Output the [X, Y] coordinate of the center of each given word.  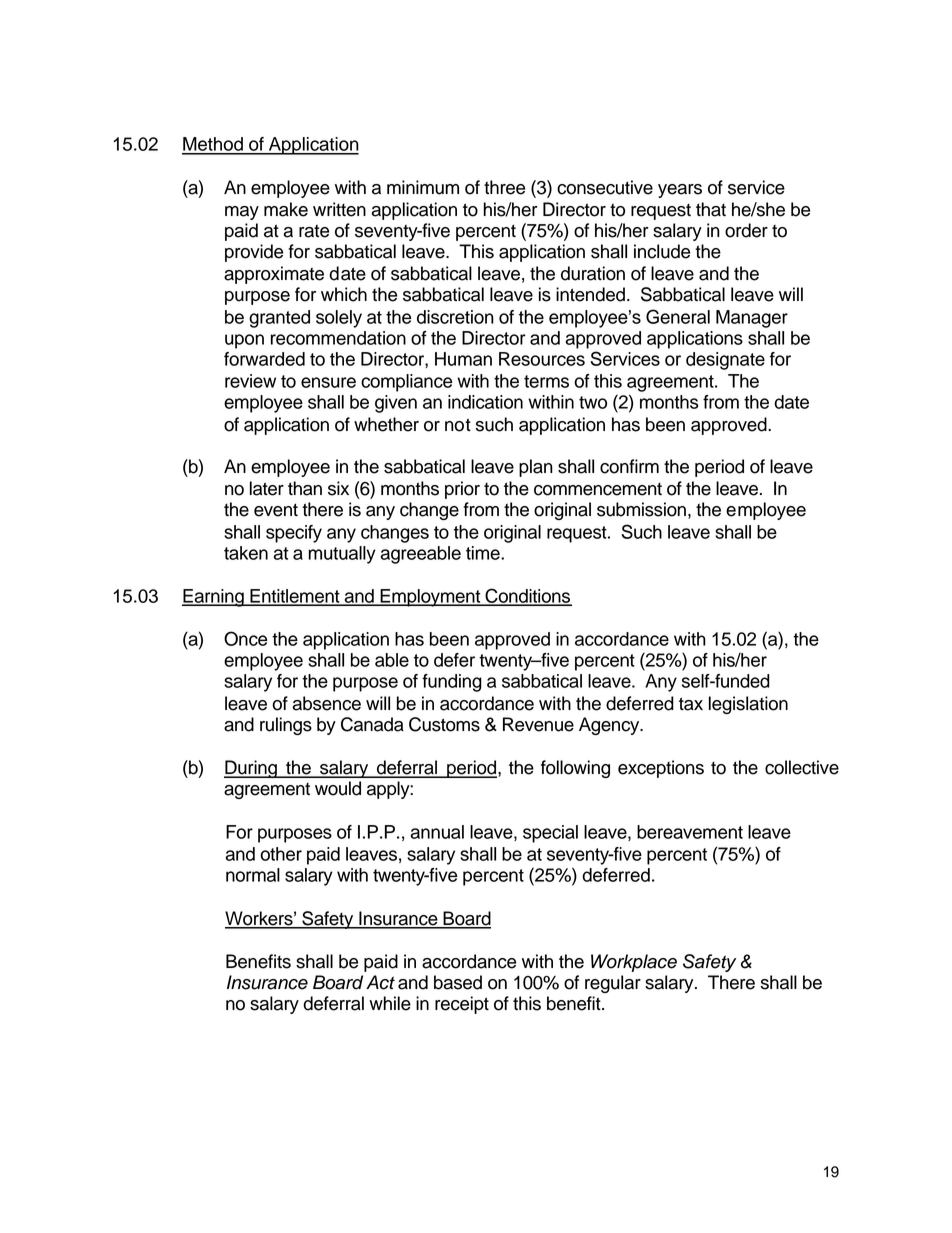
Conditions [527, 596]
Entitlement [295, 597]
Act [380, 982]
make [286, 209]
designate [725, 361]
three [504, 187]
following [575, 769]
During [251, 769]
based [458, 982]
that [711, 209]
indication [485, 402]
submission [641, 509]
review [250, 381]
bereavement [690, 832]
